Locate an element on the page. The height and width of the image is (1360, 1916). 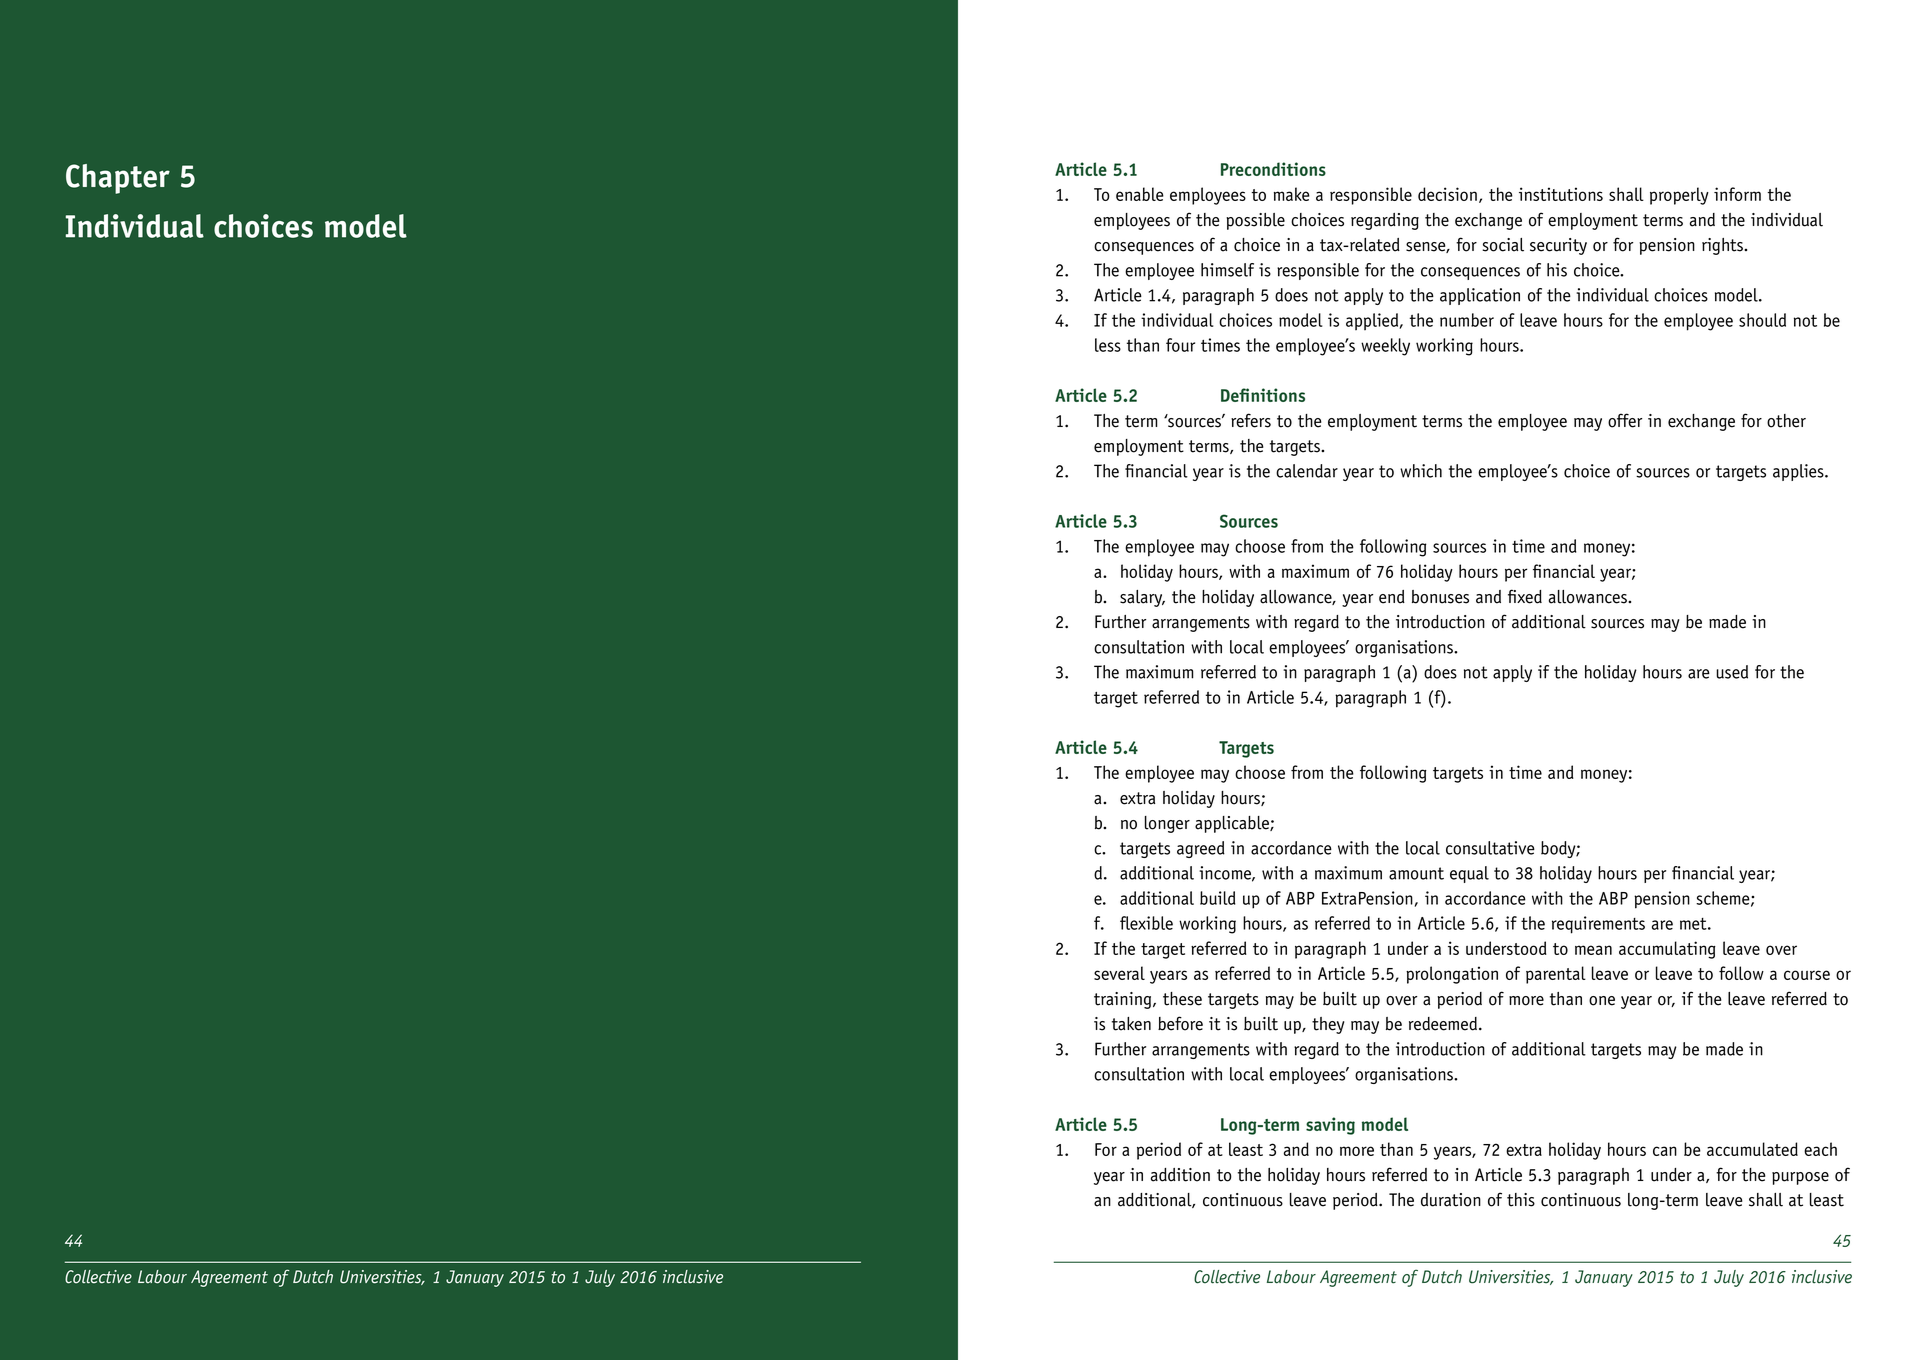
saving is located at coordinates (1330, 1126).
